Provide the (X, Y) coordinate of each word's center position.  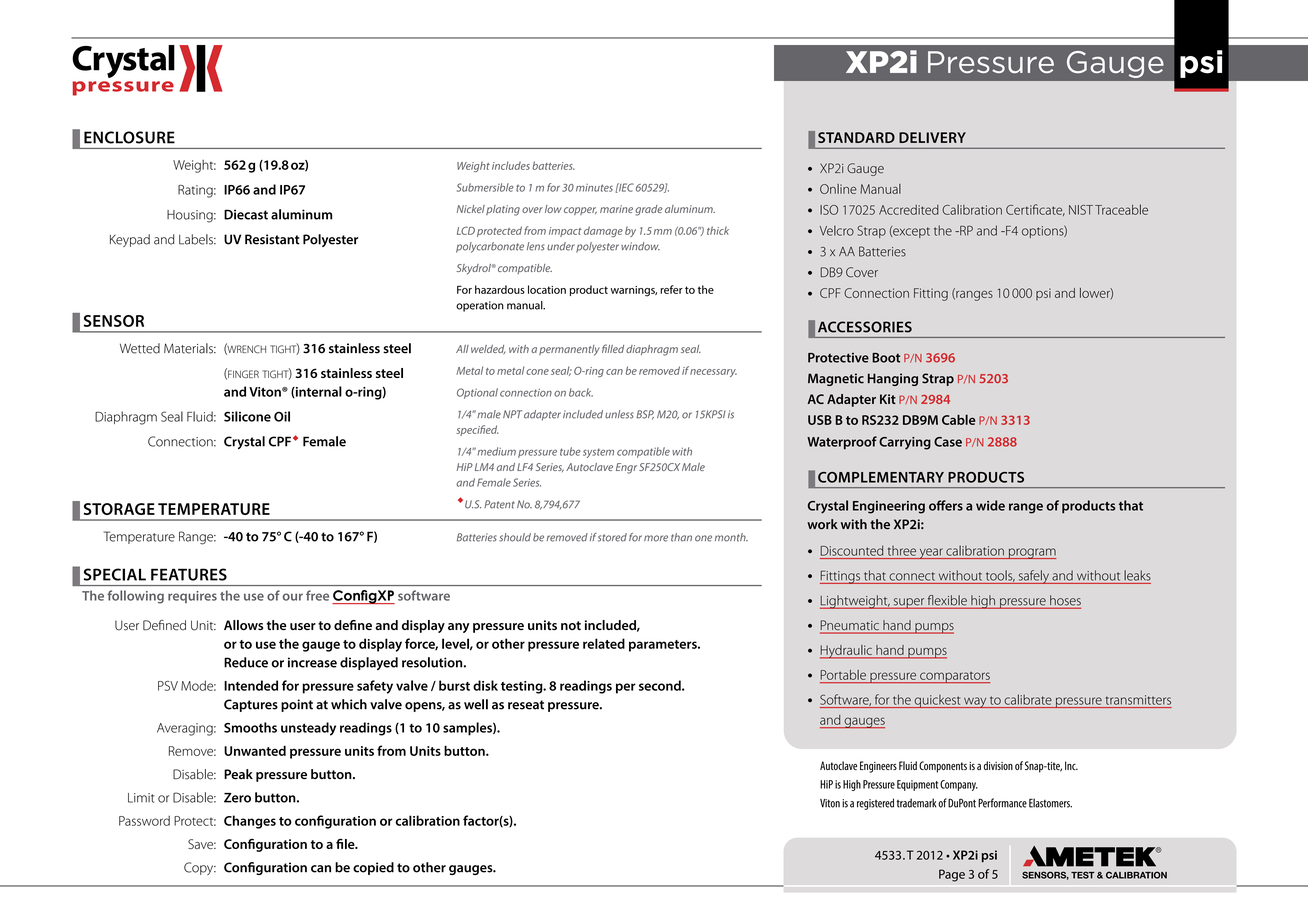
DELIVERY (932, 137)
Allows (243, 625)
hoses (1064, 601)
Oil (282, 416)
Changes (250, 822)
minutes (594, 188)
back (581, 392)
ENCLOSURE (129, 137)
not (571, 625)
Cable (959, 419)
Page (952, 875)
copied (373, 868)
